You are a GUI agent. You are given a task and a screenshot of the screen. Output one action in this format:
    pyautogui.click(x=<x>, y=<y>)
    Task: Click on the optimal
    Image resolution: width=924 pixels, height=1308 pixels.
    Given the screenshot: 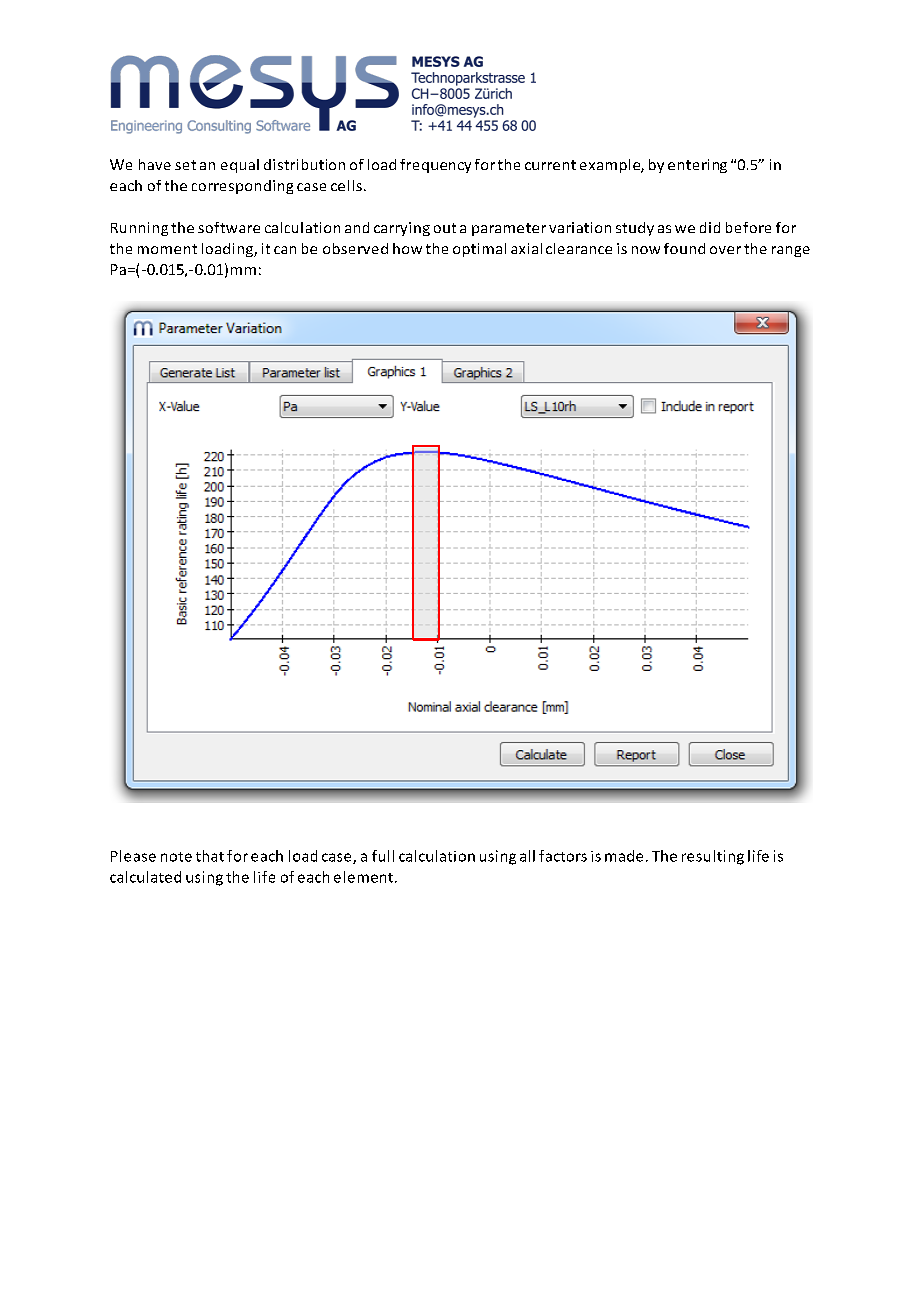 What is the action you would take?
    pyautogui.click(x=479, y=250)
